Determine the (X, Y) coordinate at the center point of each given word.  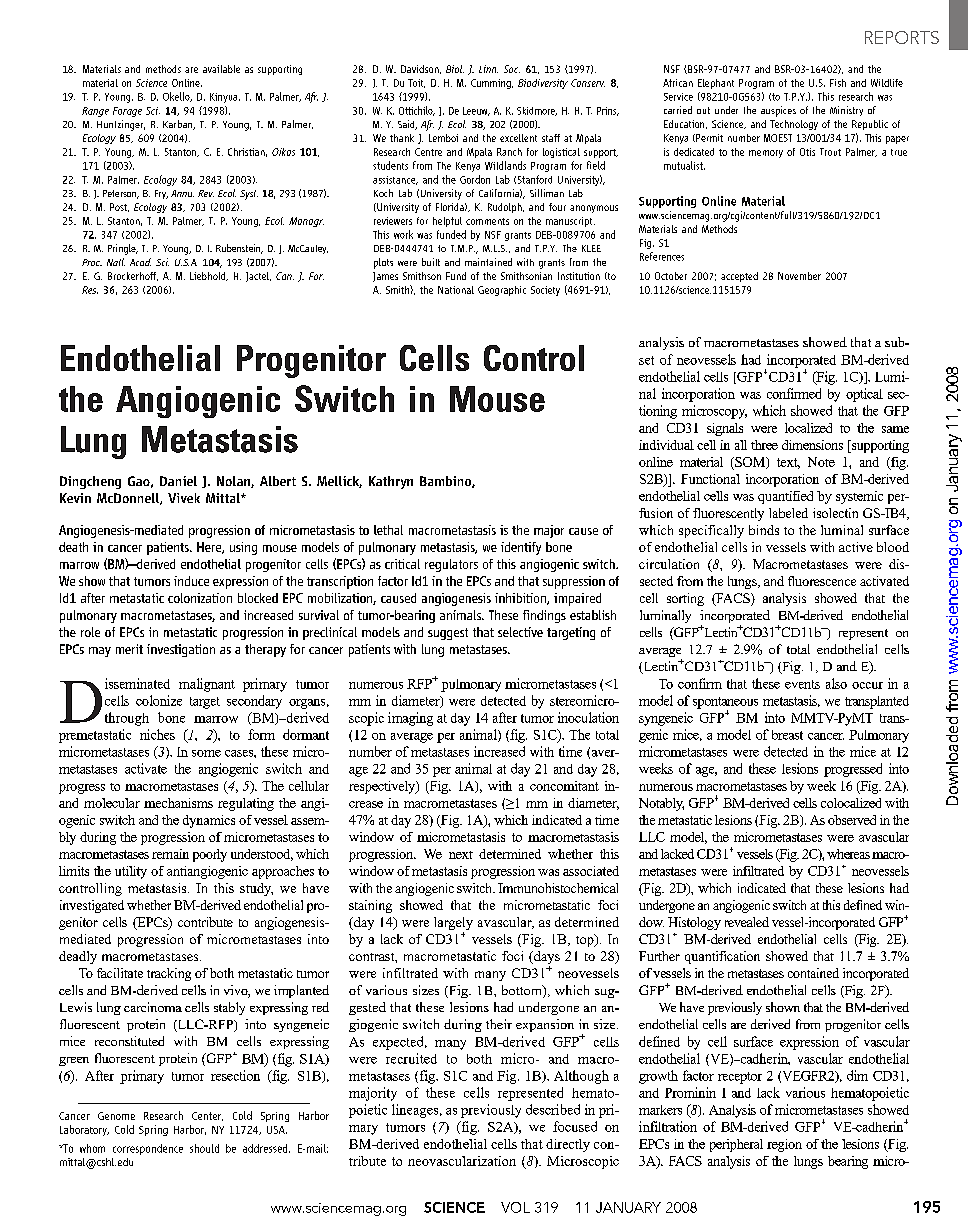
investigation (181, 650)
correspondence (148, 1149)
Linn (488, 69)
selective (520, 632)
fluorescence (822, 581)
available (221, 69)
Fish (838, 83)
